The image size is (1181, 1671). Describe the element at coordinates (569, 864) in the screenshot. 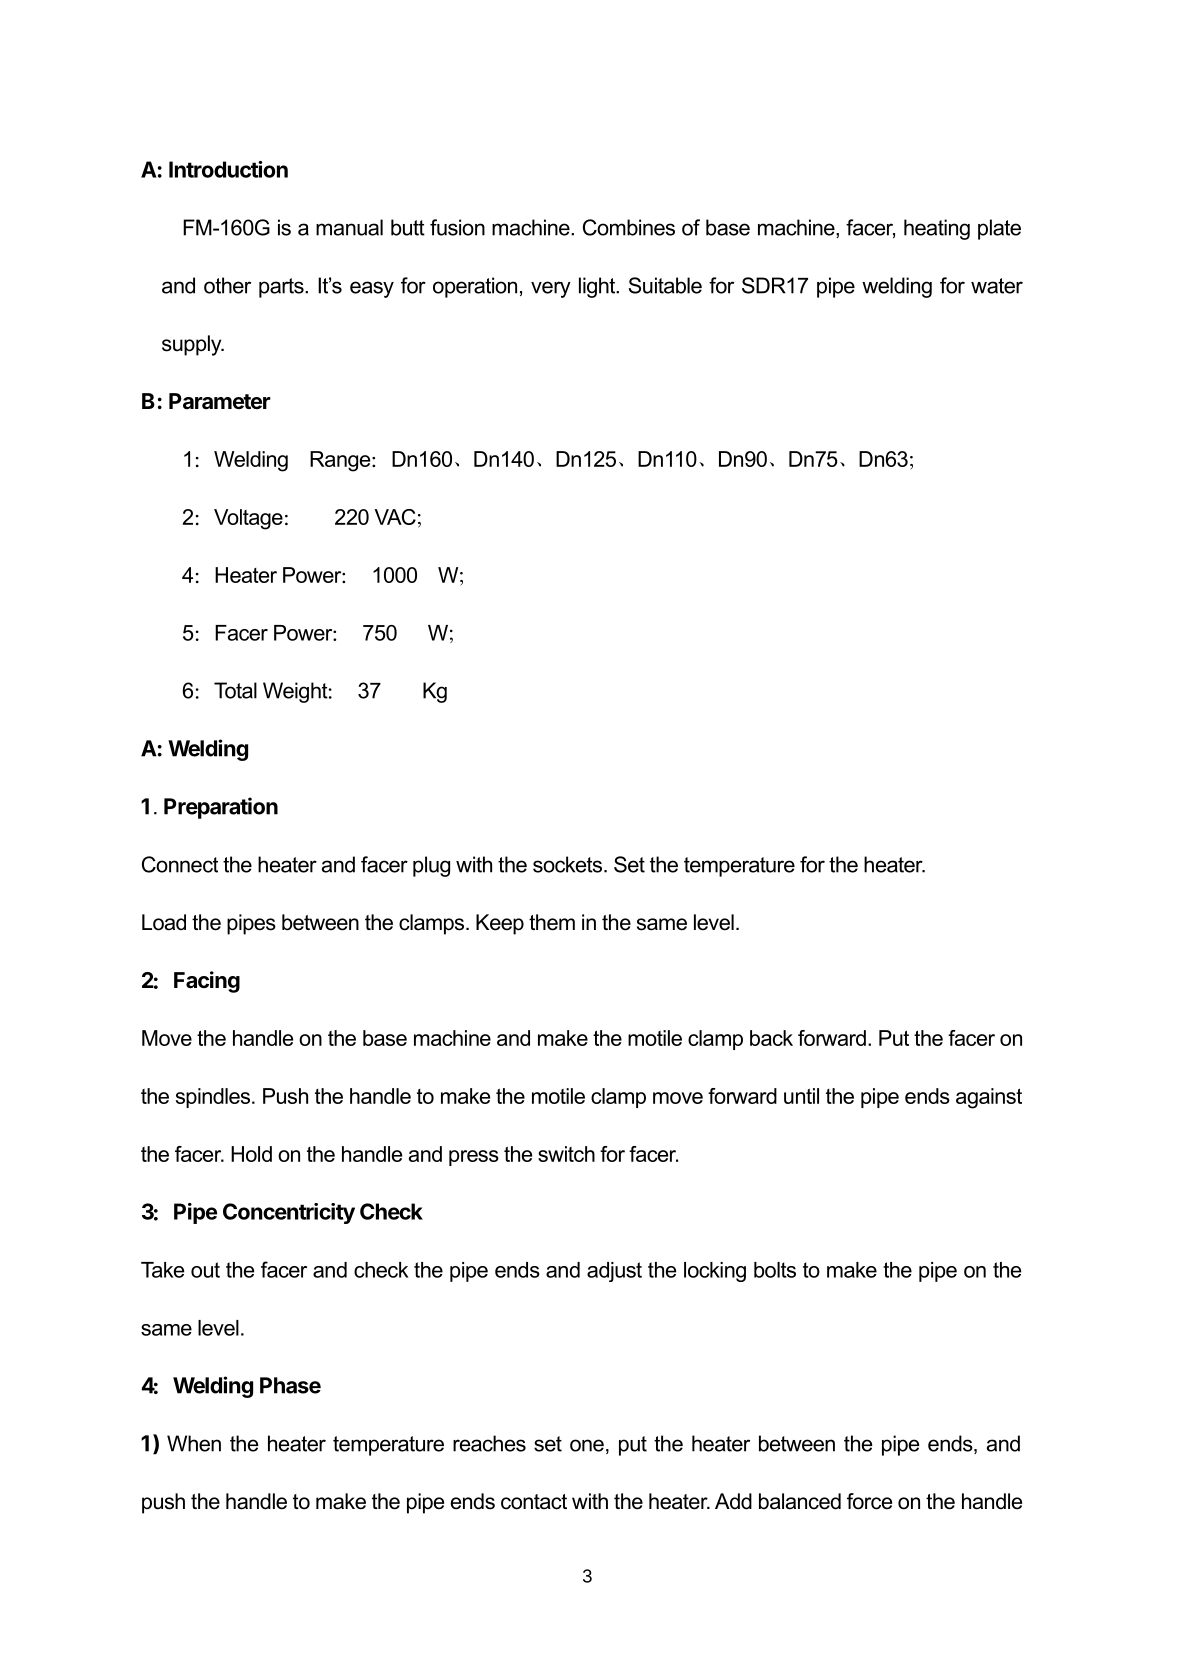

I see `sockets` at that location.
